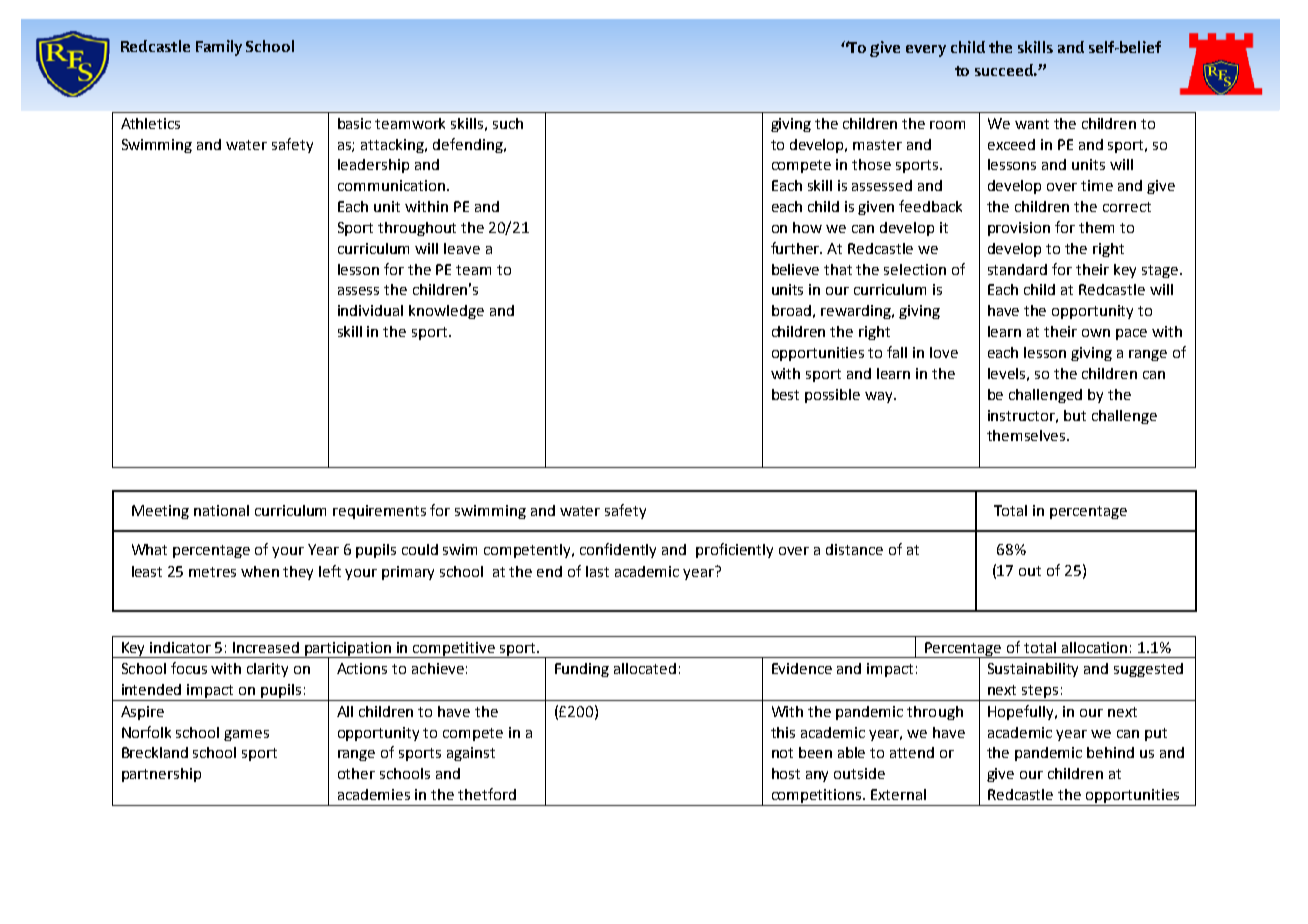 This screenshot has width=1308, height=924. What do you see at coordinates (356, 773) in the screenshot?
I see `other` at bounding box center [356, 773].
